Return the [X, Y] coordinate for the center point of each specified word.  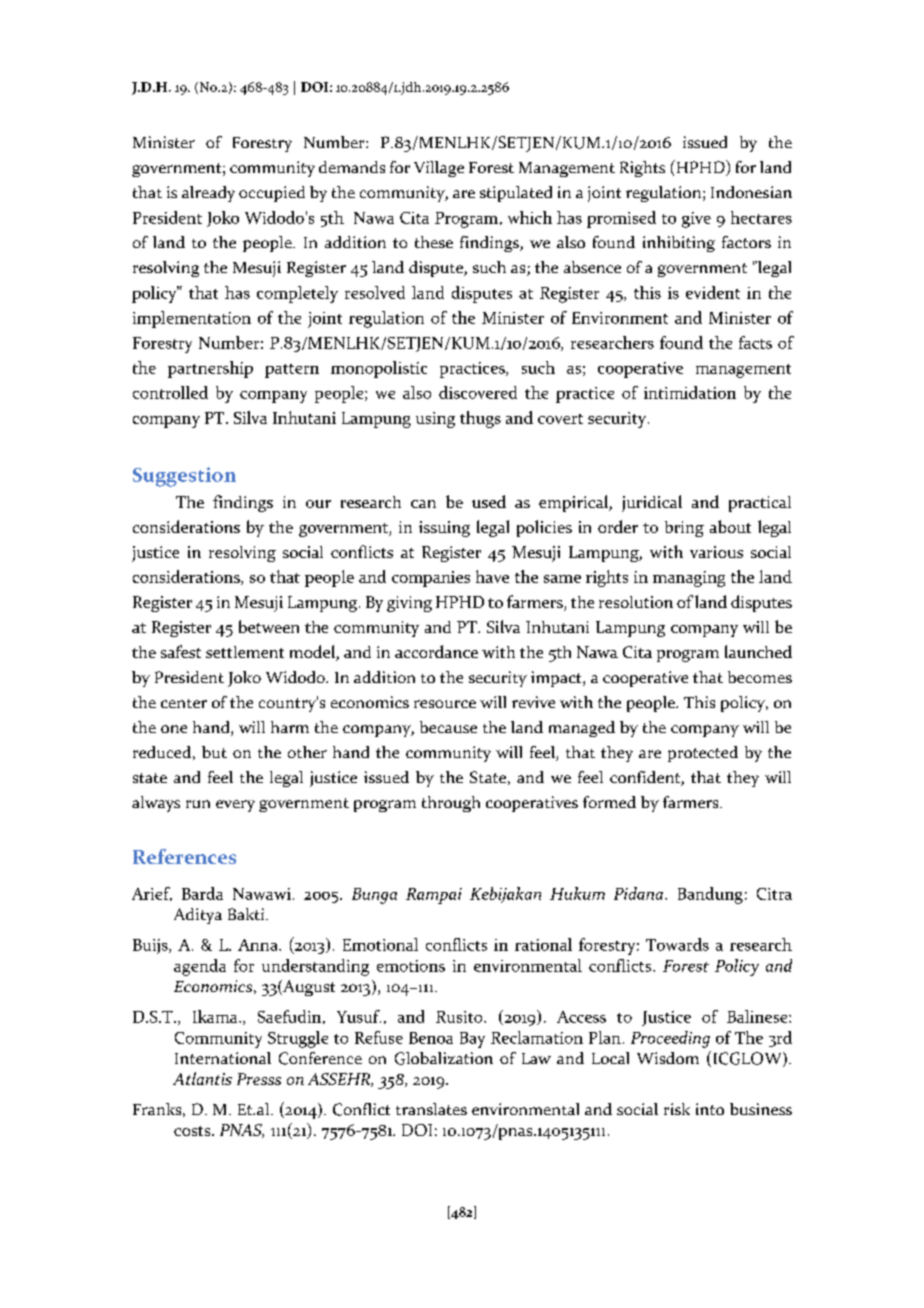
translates [431, 1109]
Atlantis [202, 1078]
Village [439, 169]
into [710, 1109]
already [208, 194]
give [696, 220]
